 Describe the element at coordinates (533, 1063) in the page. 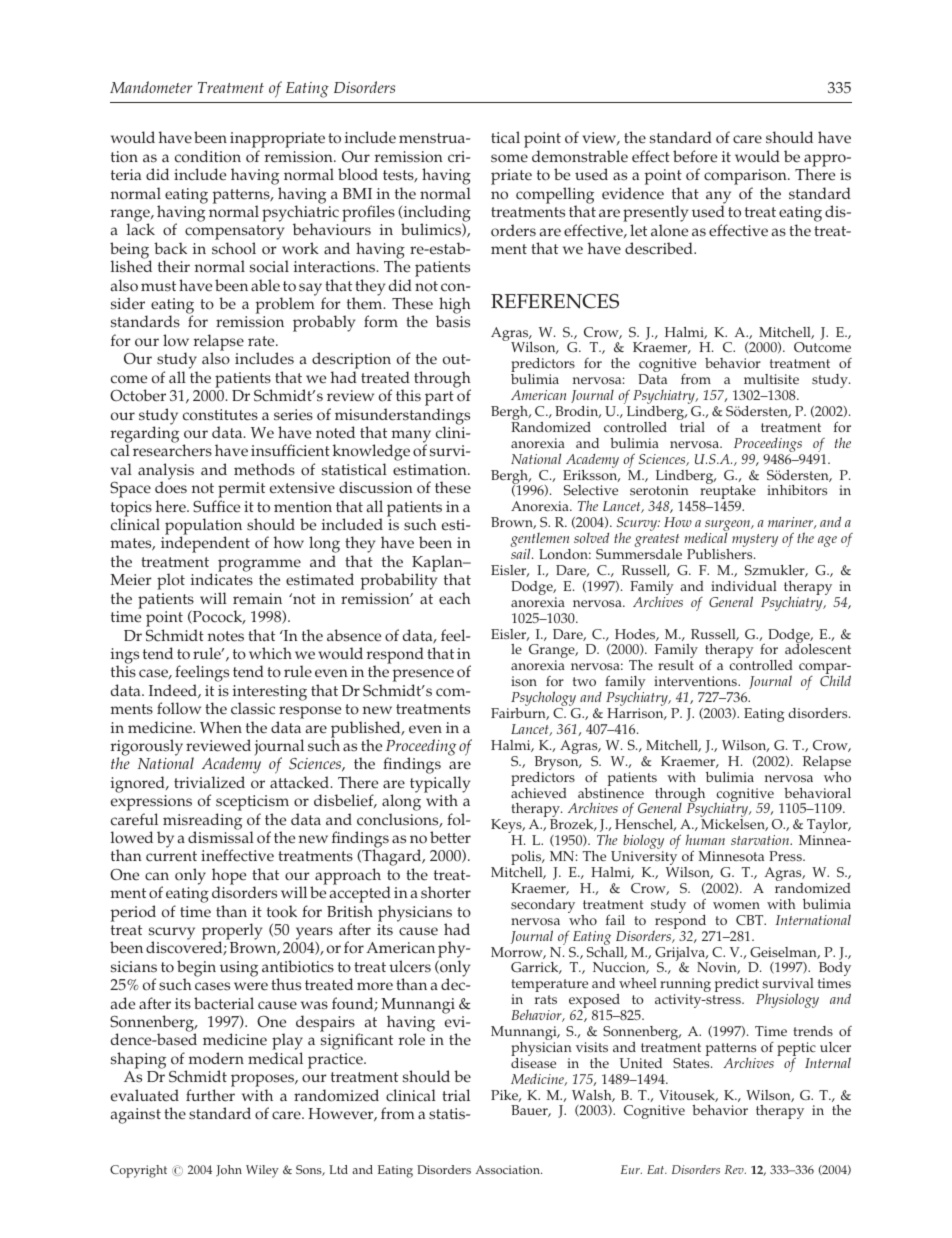

I see `disease` at that location.
